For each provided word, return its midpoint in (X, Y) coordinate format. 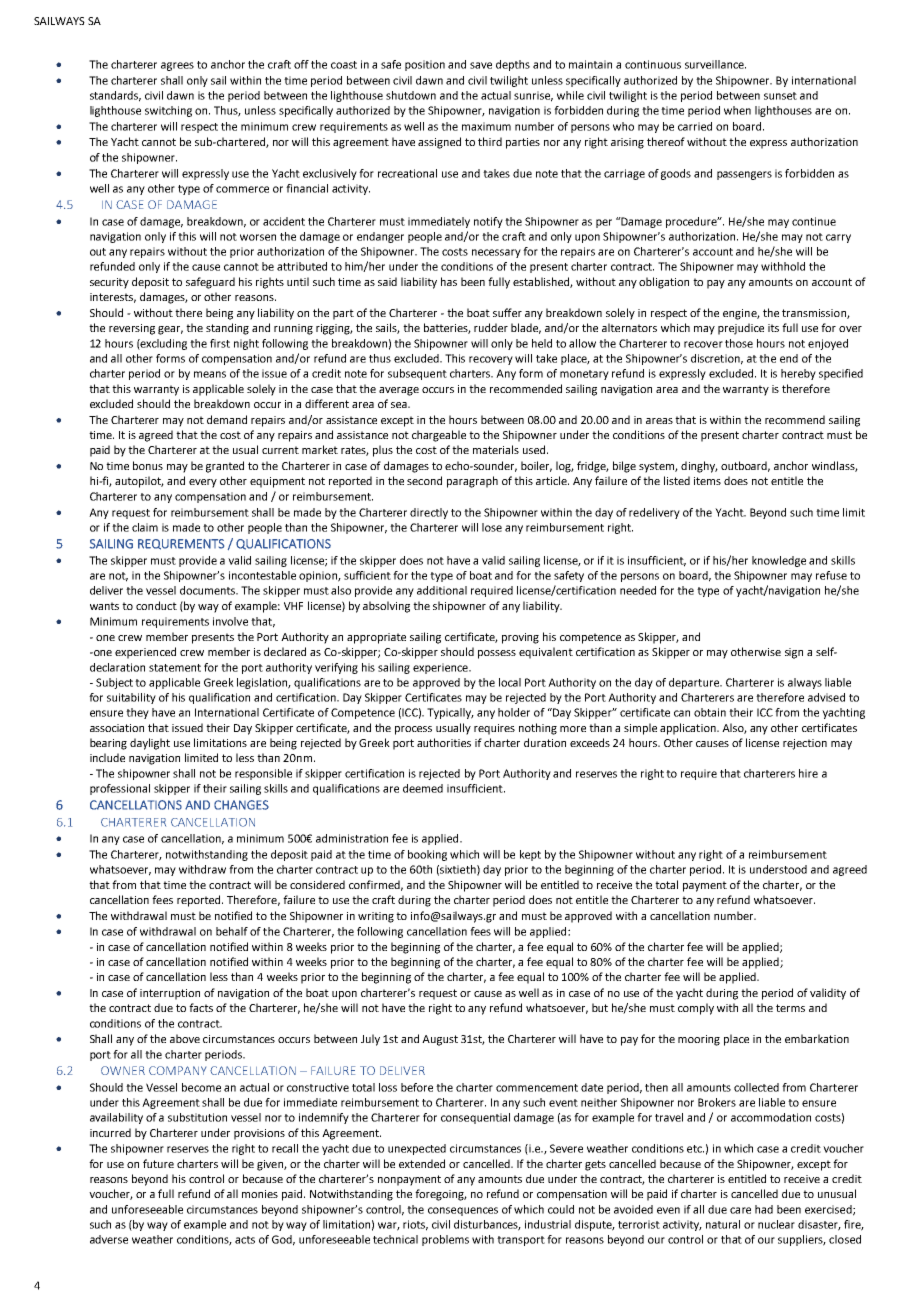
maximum (486, 126)
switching (168, 111)
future (158, 1163)
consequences (463, 1211)
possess (497, 654)
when (737, 110)
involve (230, 621)
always (805, 683)
